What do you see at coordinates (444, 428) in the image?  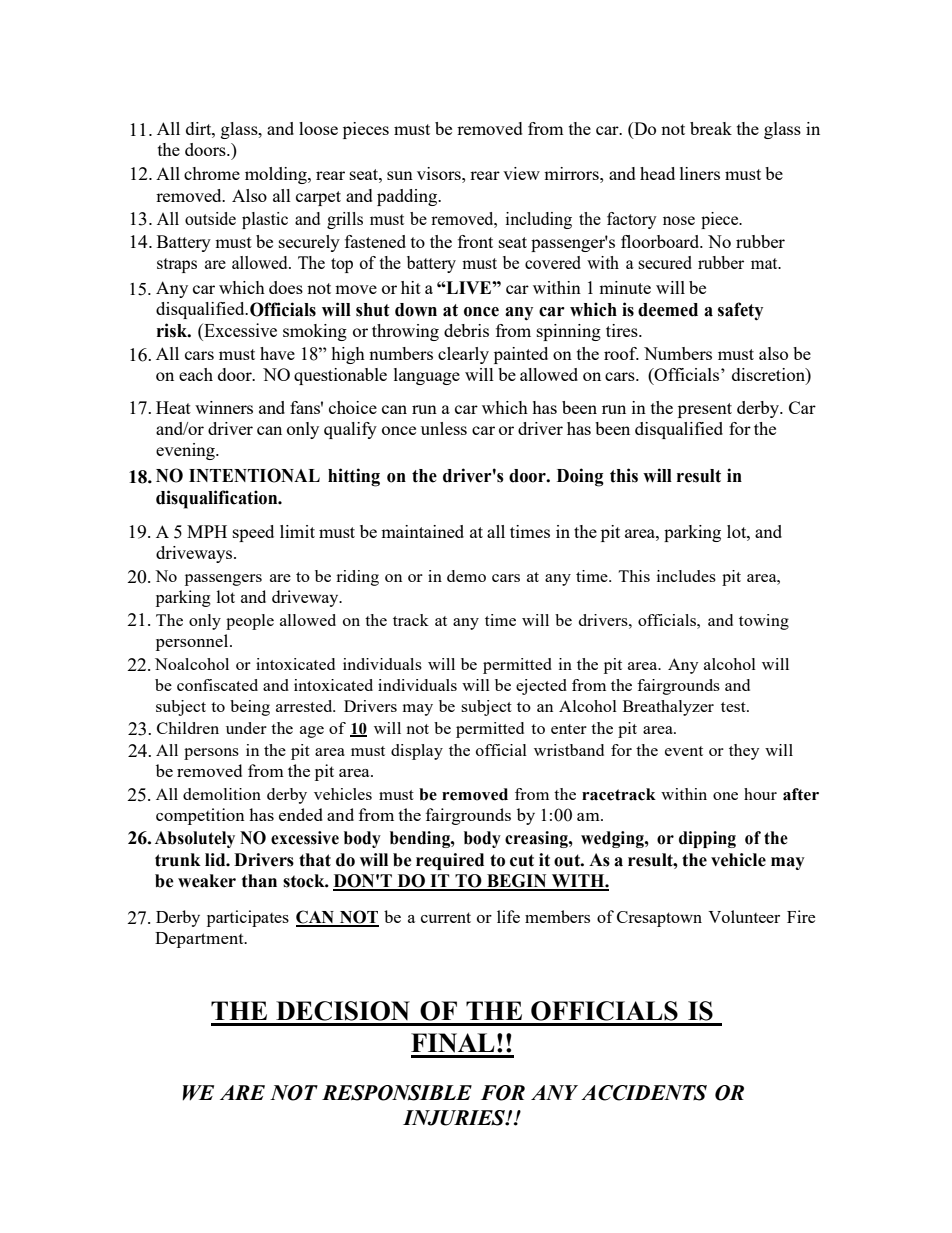 I see `unless` at bounding box center [444, 428].
